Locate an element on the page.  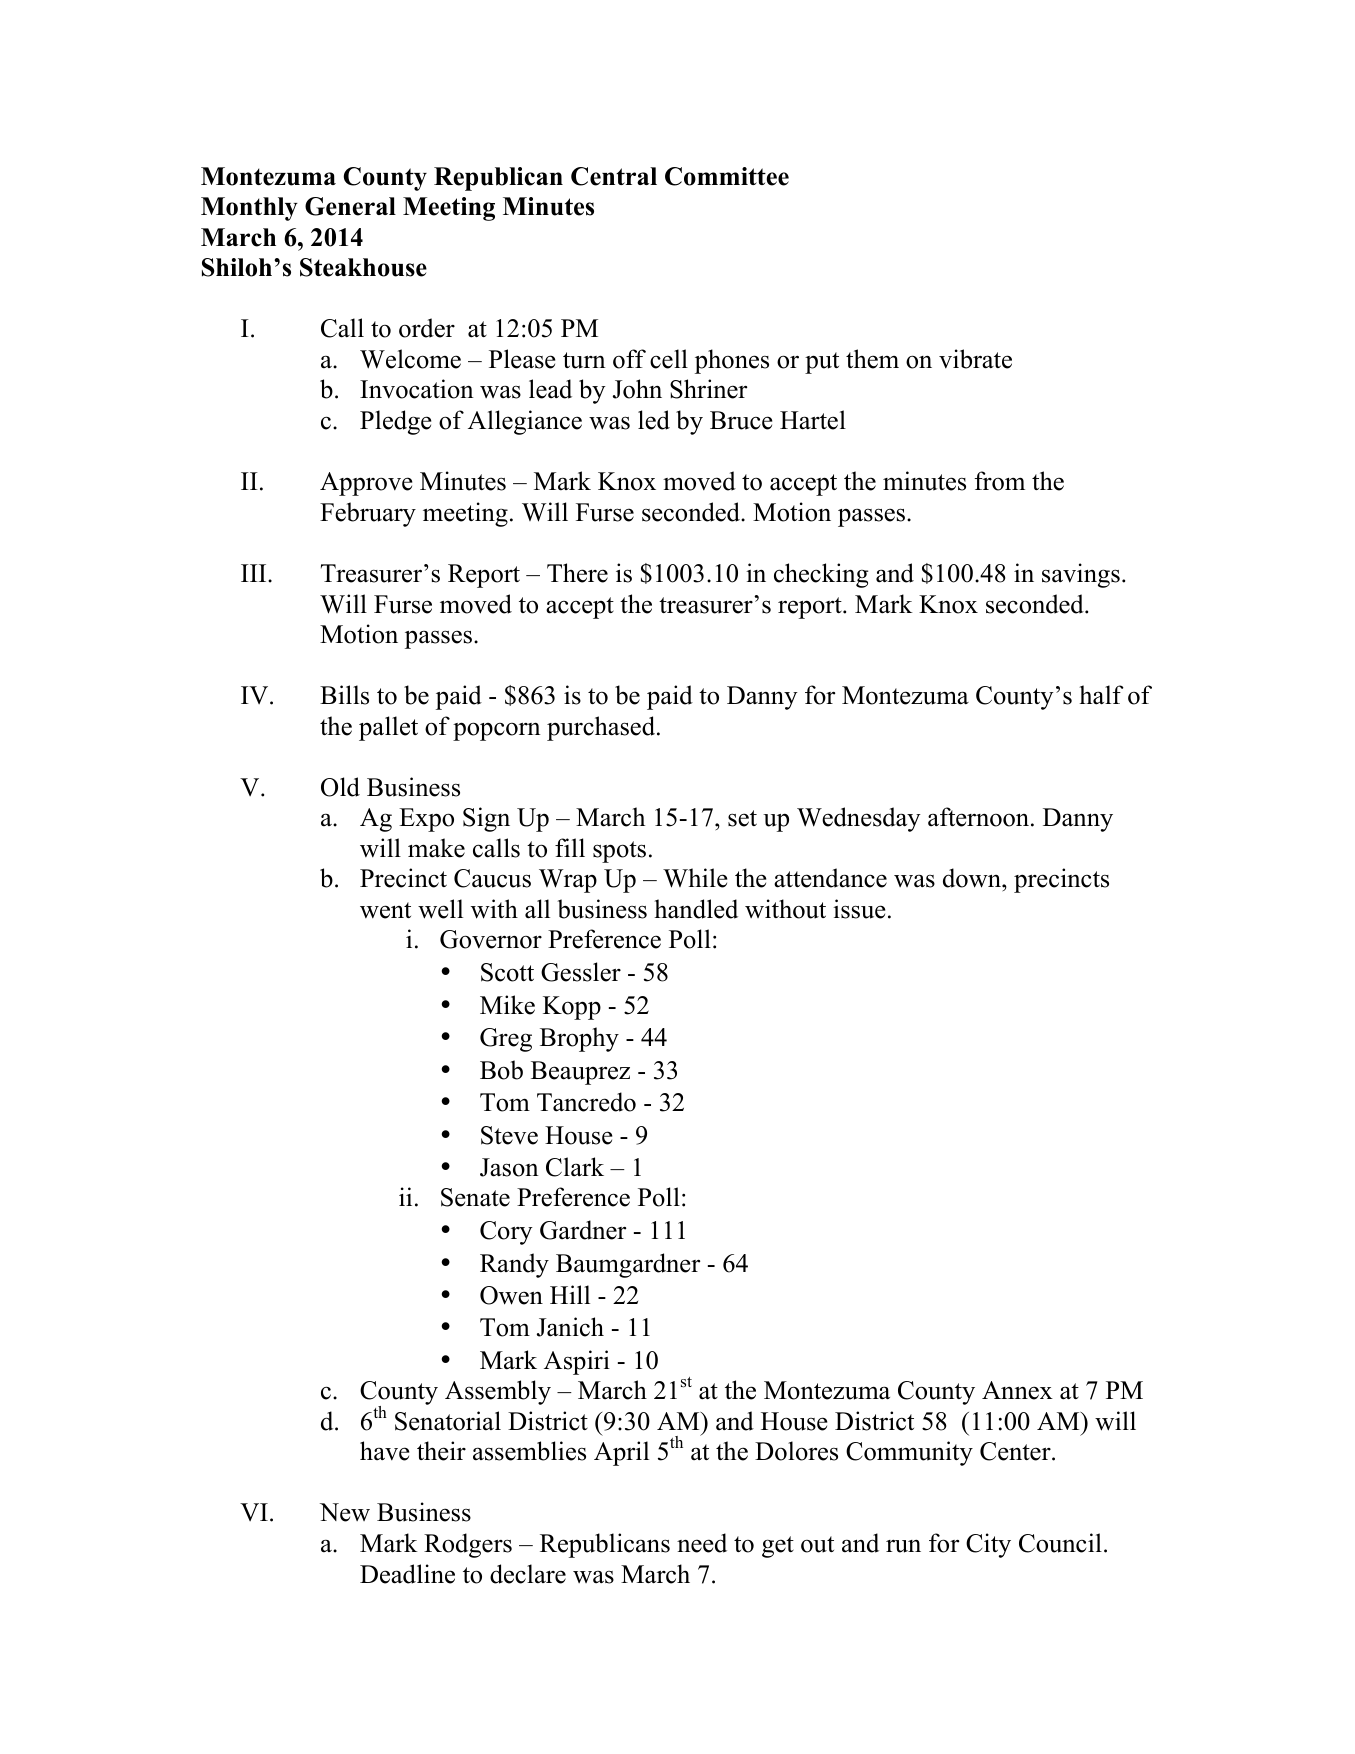
went is located at coordinates (385, 910).
